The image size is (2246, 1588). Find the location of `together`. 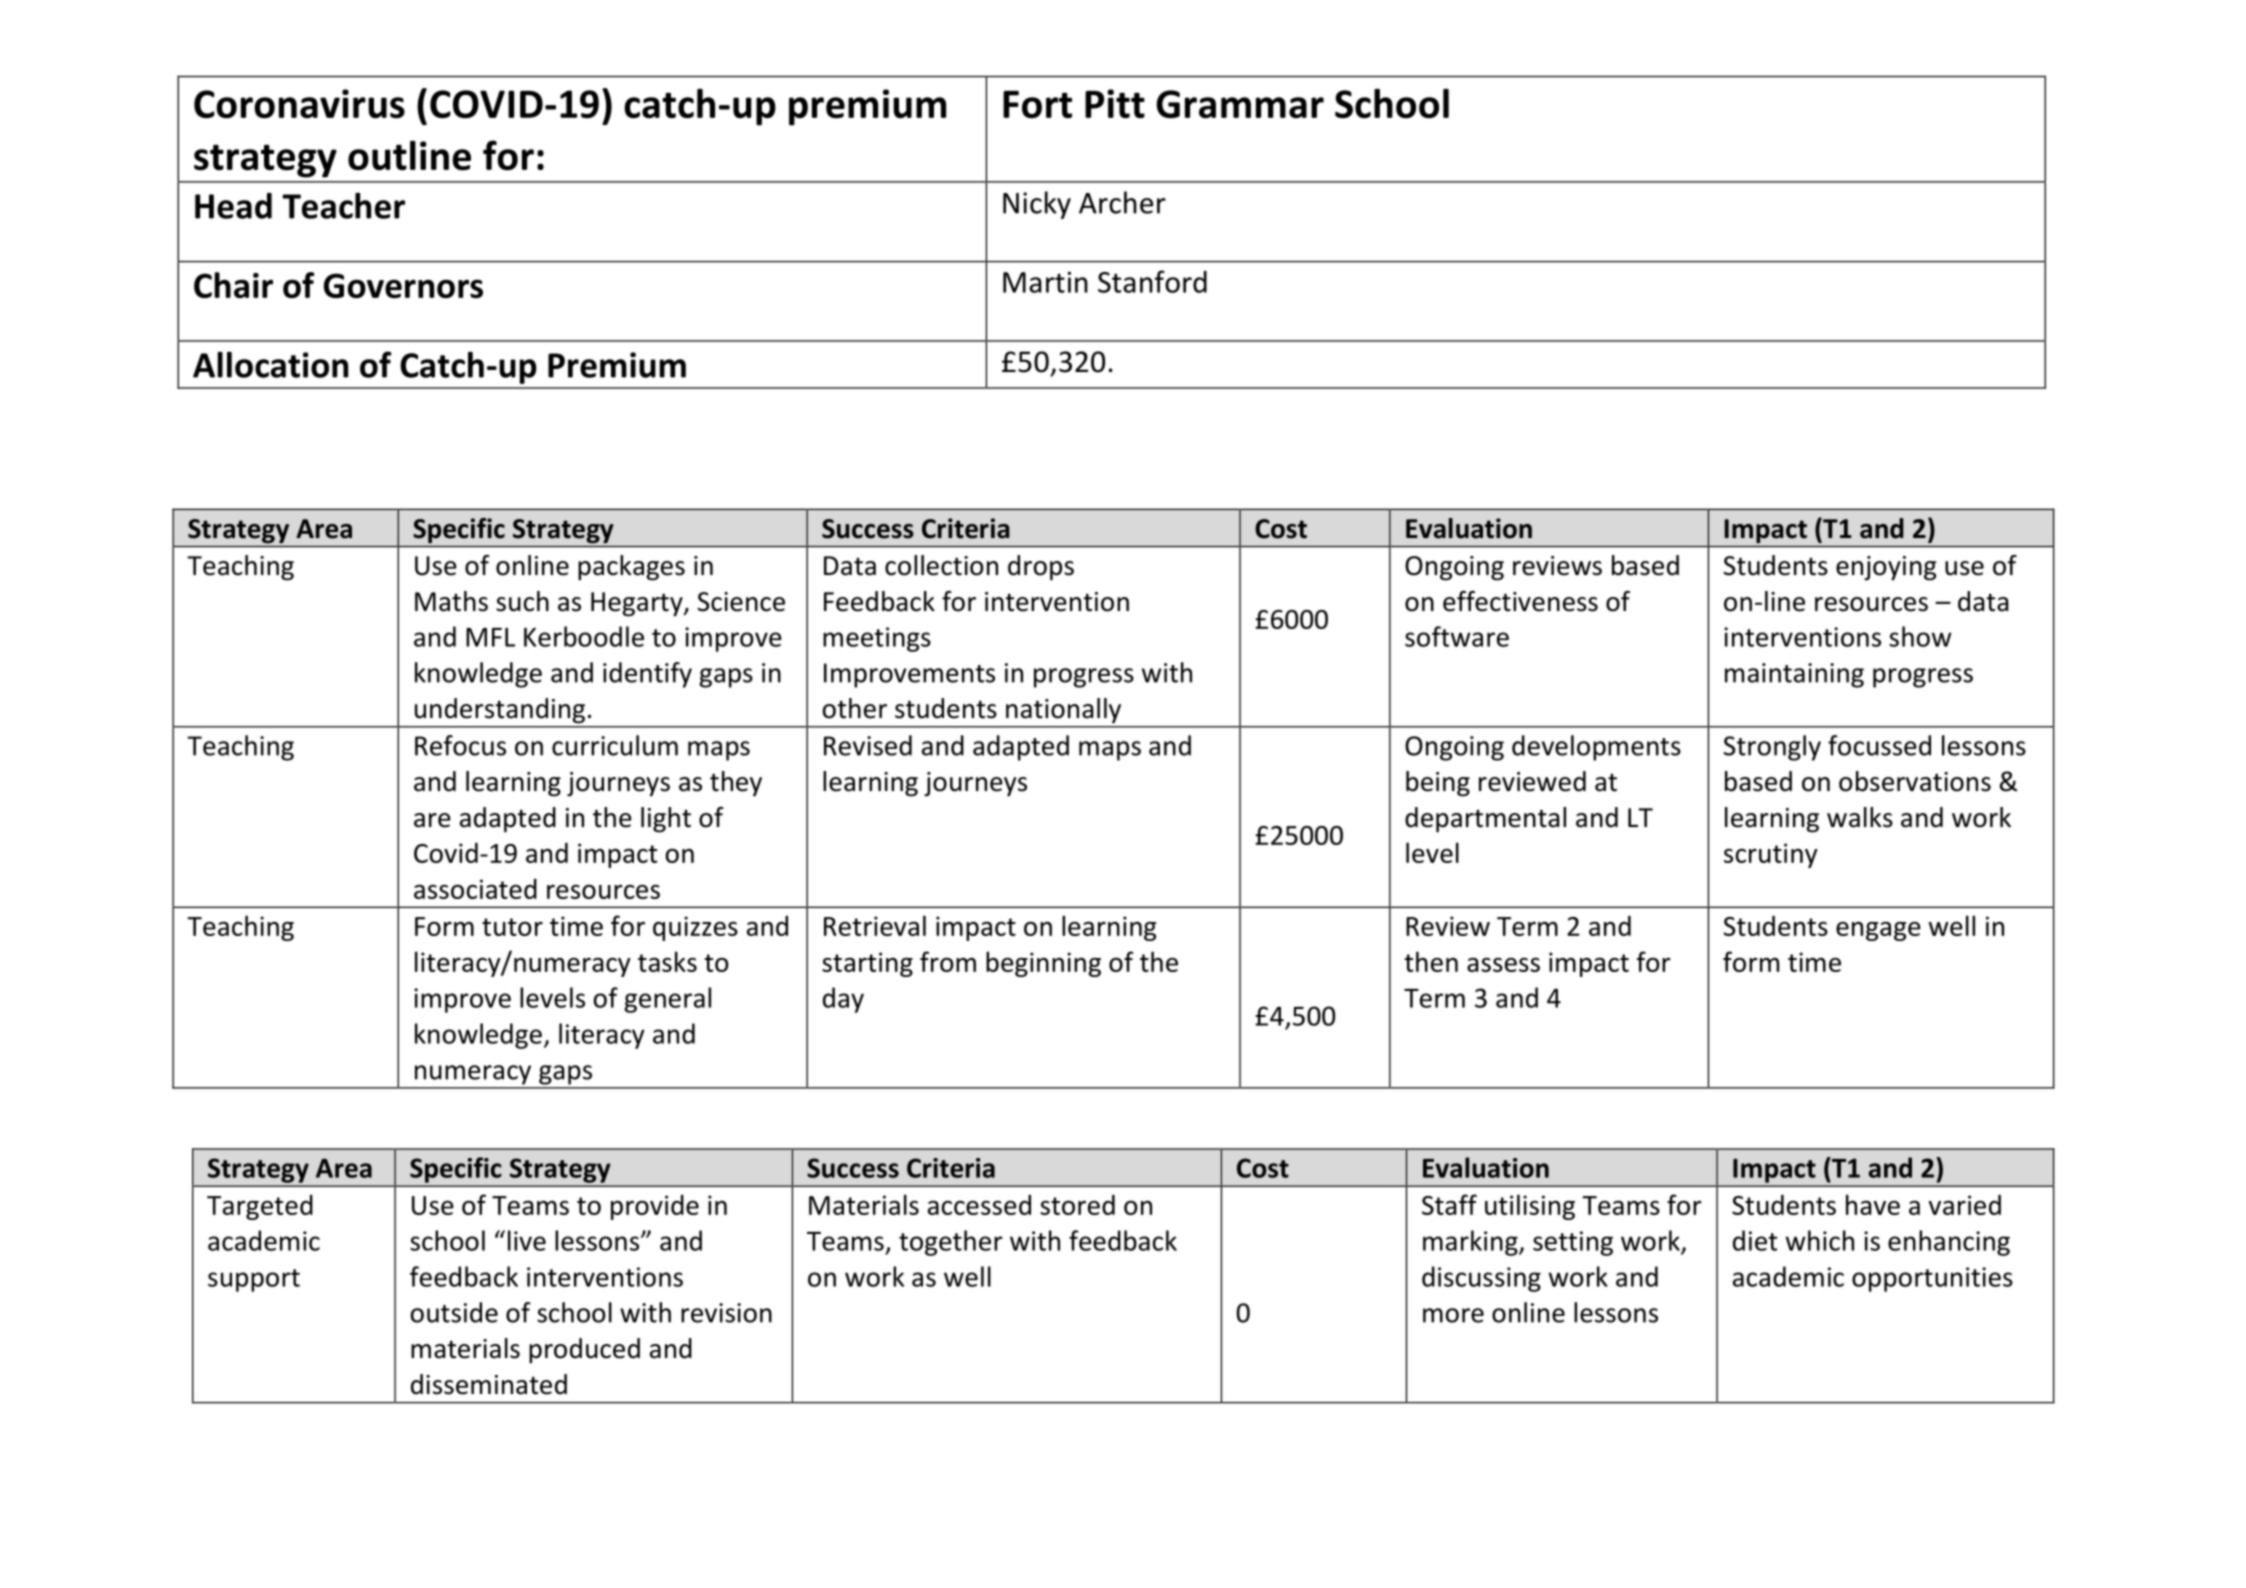

together is located at coordinates (951, 1243).
